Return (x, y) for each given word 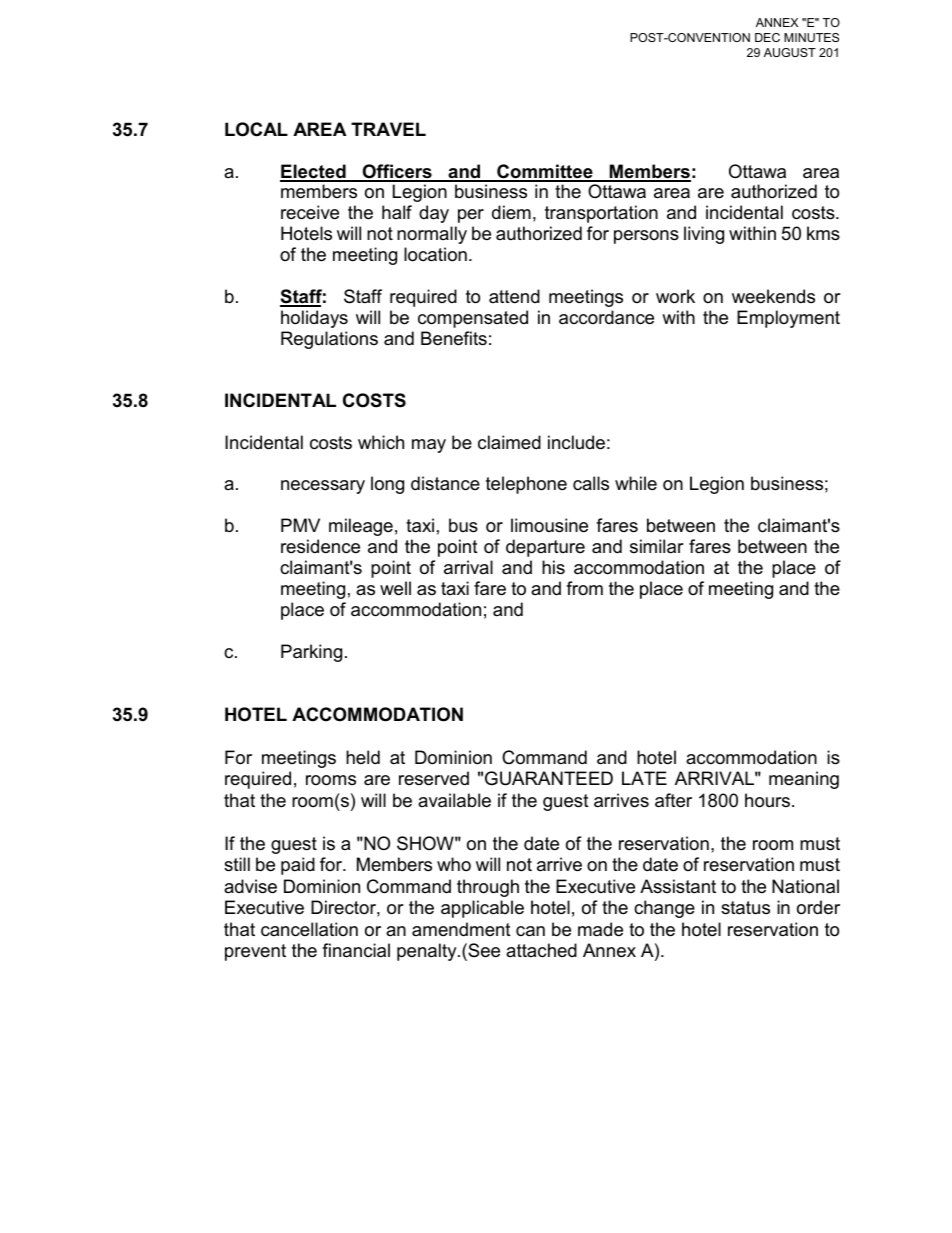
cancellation (309, 929)
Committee (545, 172)
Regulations (329, 340)
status (745, 908)
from (584, 588)
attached (541, 950)
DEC (767, 37)
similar (657, 546)
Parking (311, 653)
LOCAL (256, 129)
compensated (473, 319)
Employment (788, 319)
